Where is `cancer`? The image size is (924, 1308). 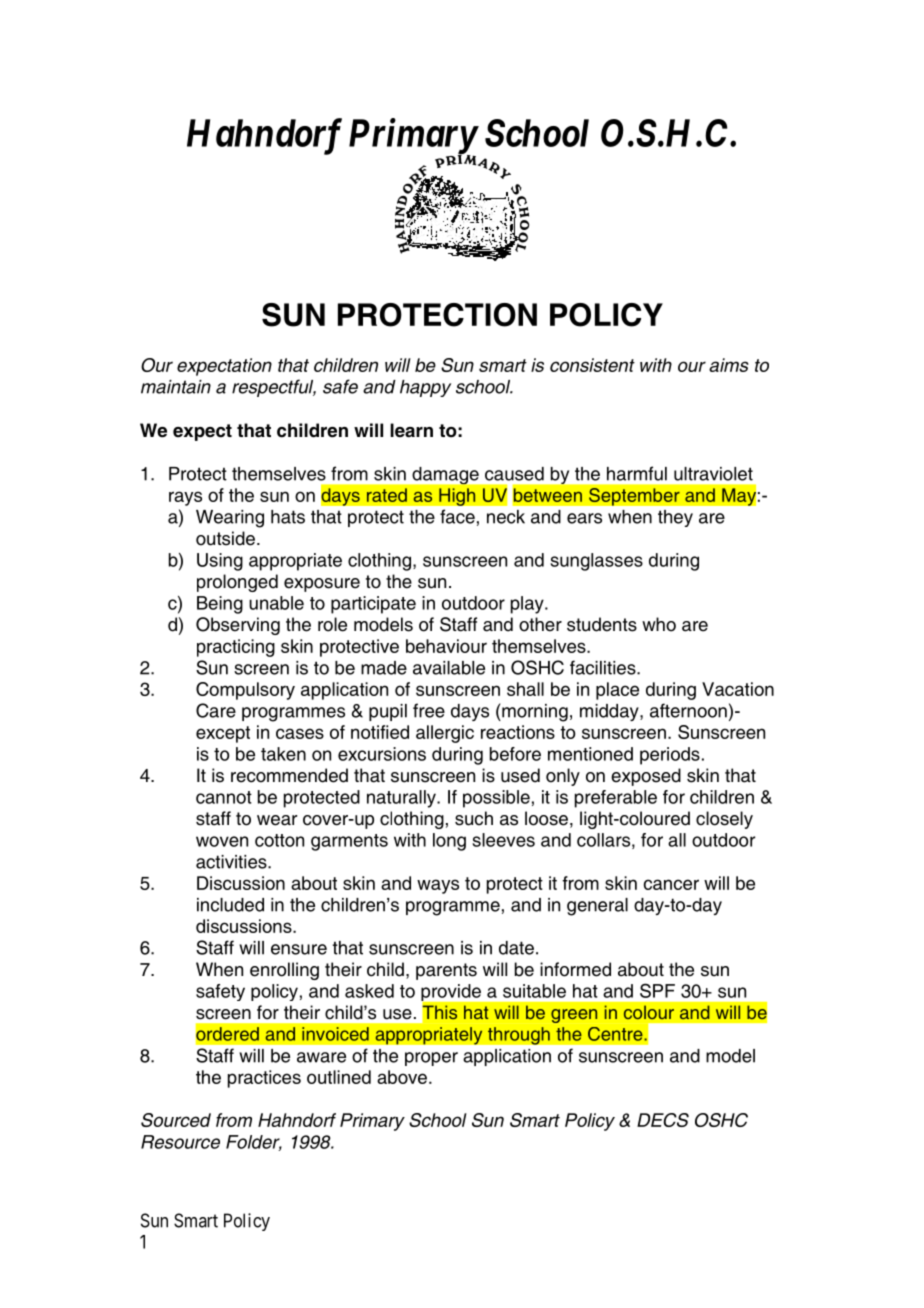
cancer is located at coordinates (671, 884).
